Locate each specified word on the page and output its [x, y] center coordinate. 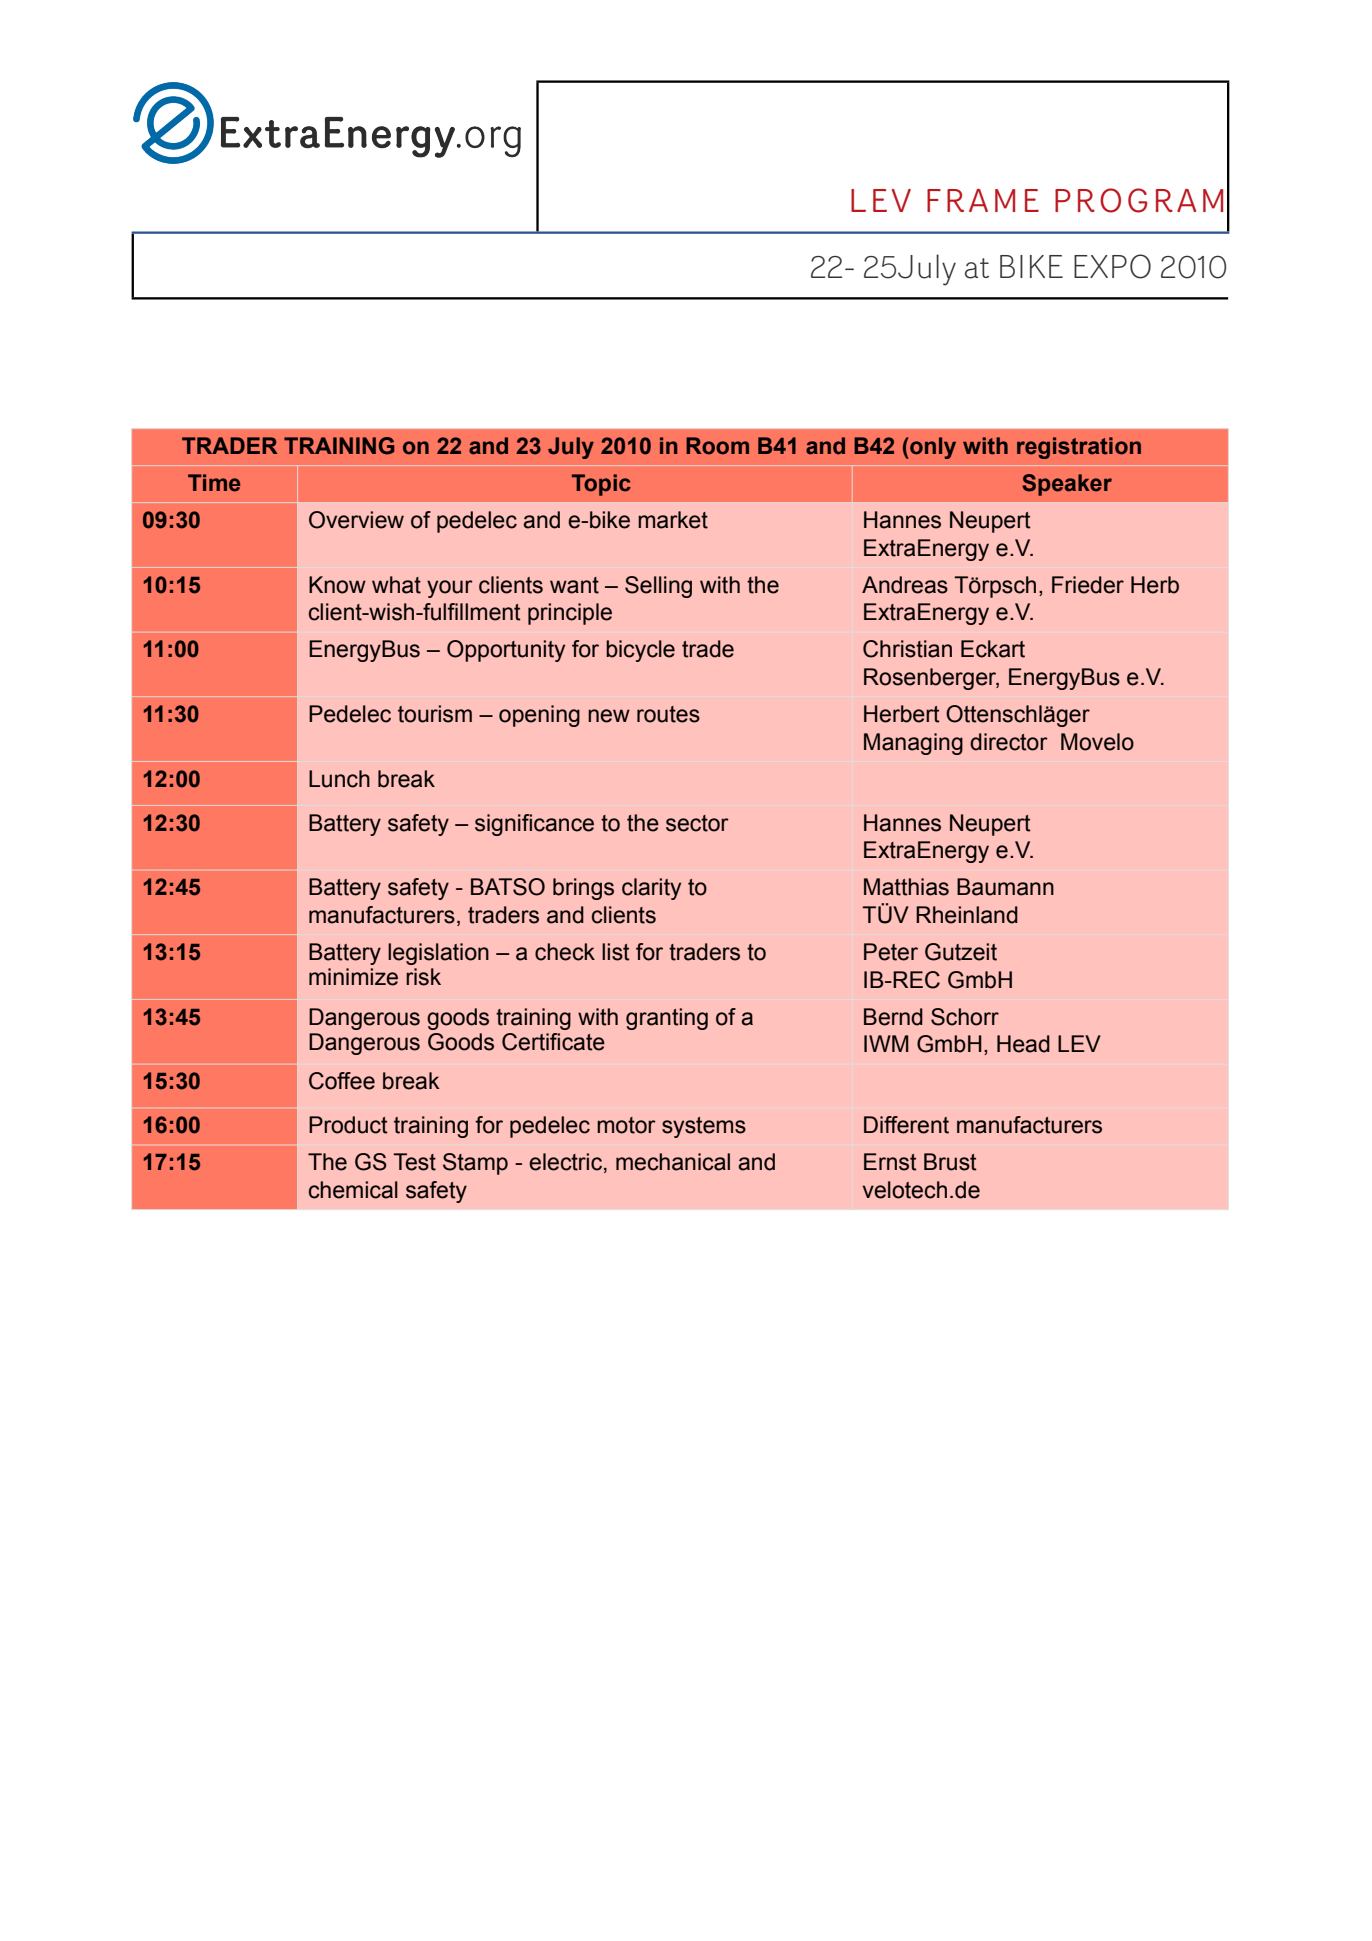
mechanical [673, 1162]
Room [717, 446]
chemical [353, 1190]
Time [214, 483]
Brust [950, 1162]
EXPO [1112, 266]
